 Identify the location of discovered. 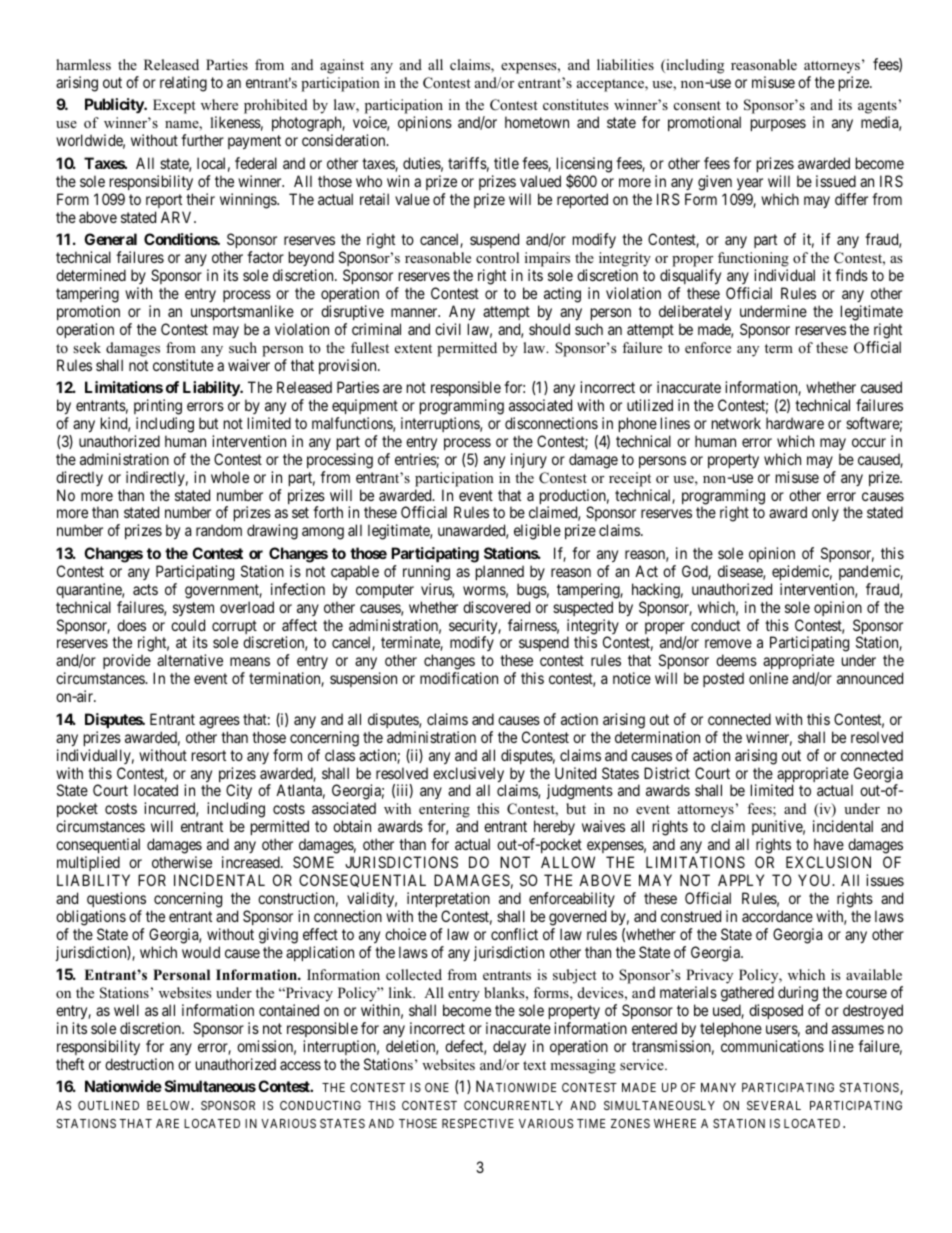
(496, 607).
